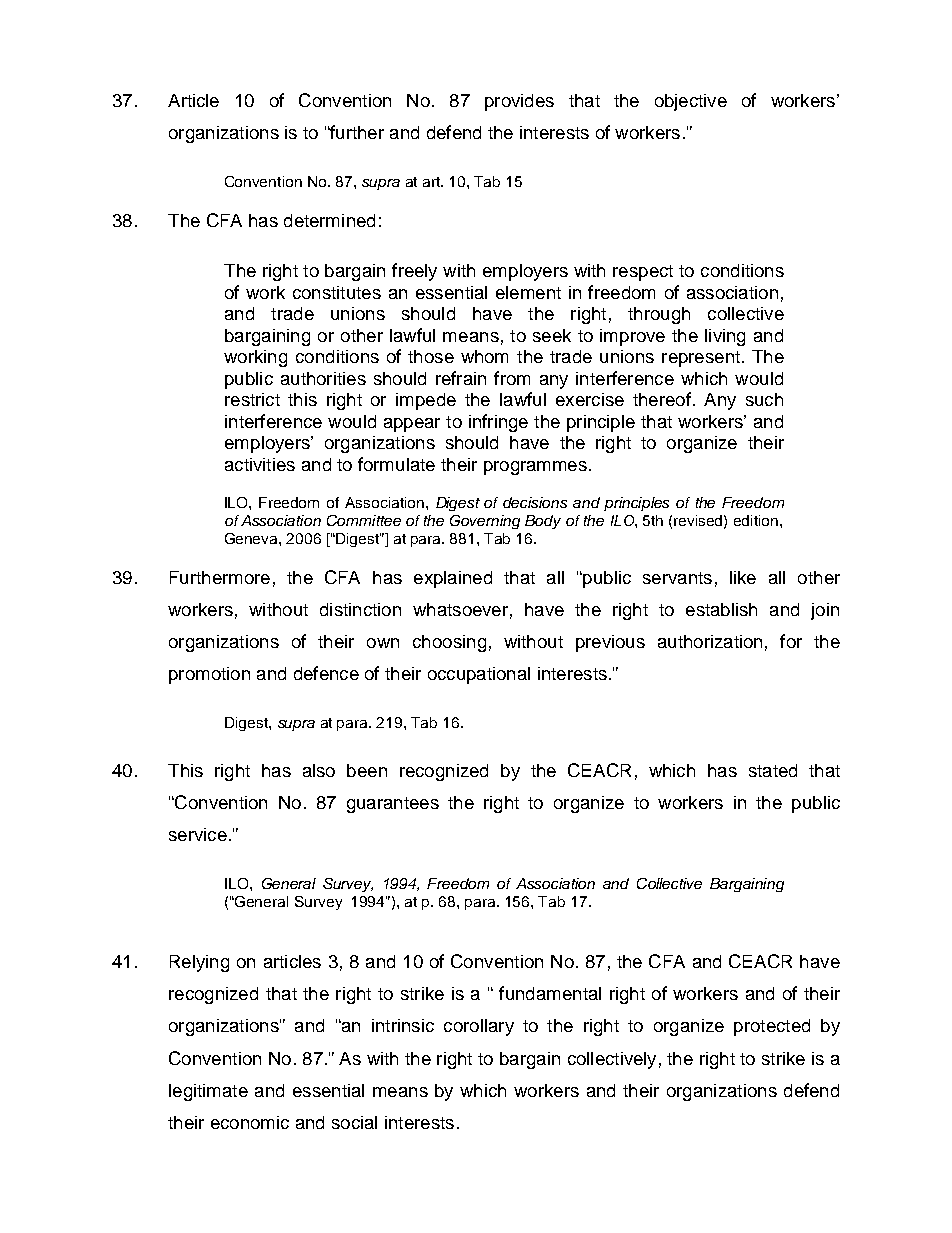 The image size is (952, 1233). Describe the element at coordinates (479, 1027) in the page. I see `corollary` at that location.
